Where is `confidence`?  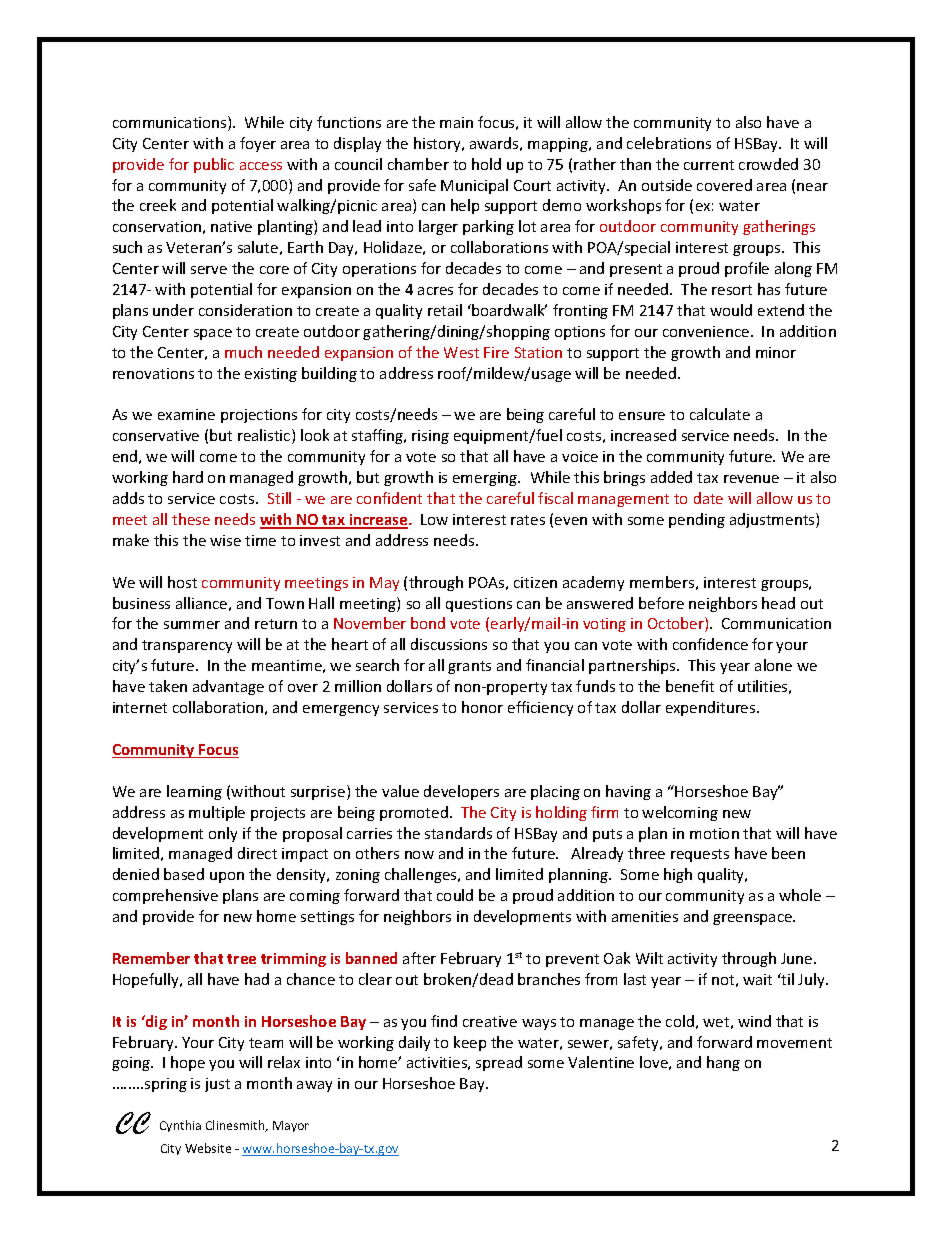
confidence is located at coordinates (710, 644).
